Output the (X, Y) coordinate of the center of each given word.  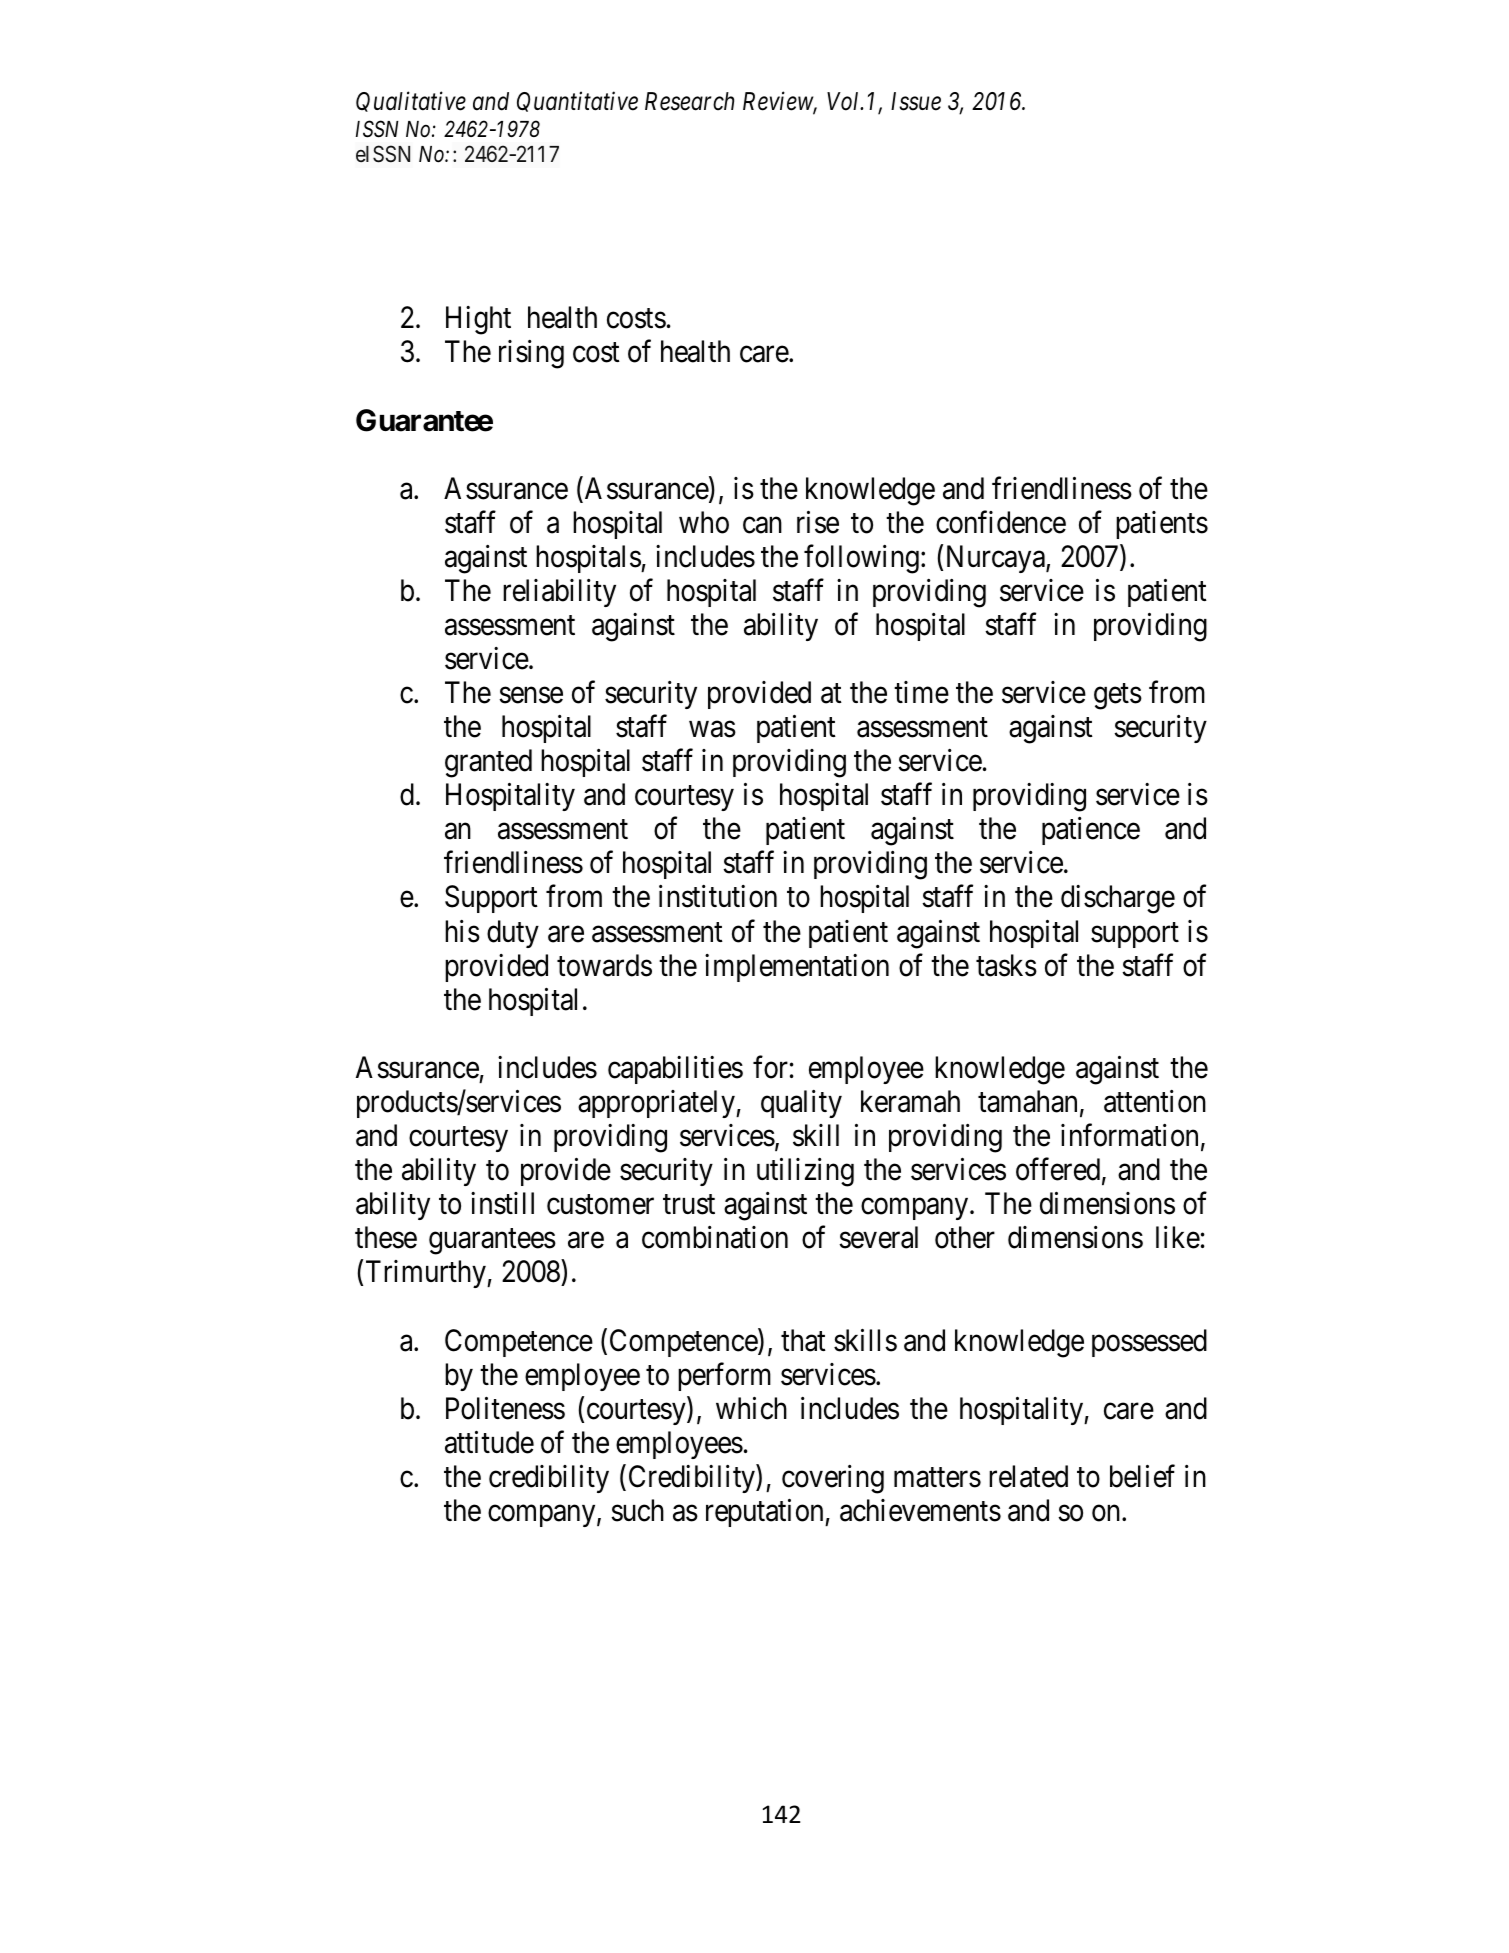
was (712, 730)
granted (488, 763)
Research (689, 101)
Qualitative (411, 102)
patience (1091, 831)
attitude (489, 1442)
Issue (916, 101)
